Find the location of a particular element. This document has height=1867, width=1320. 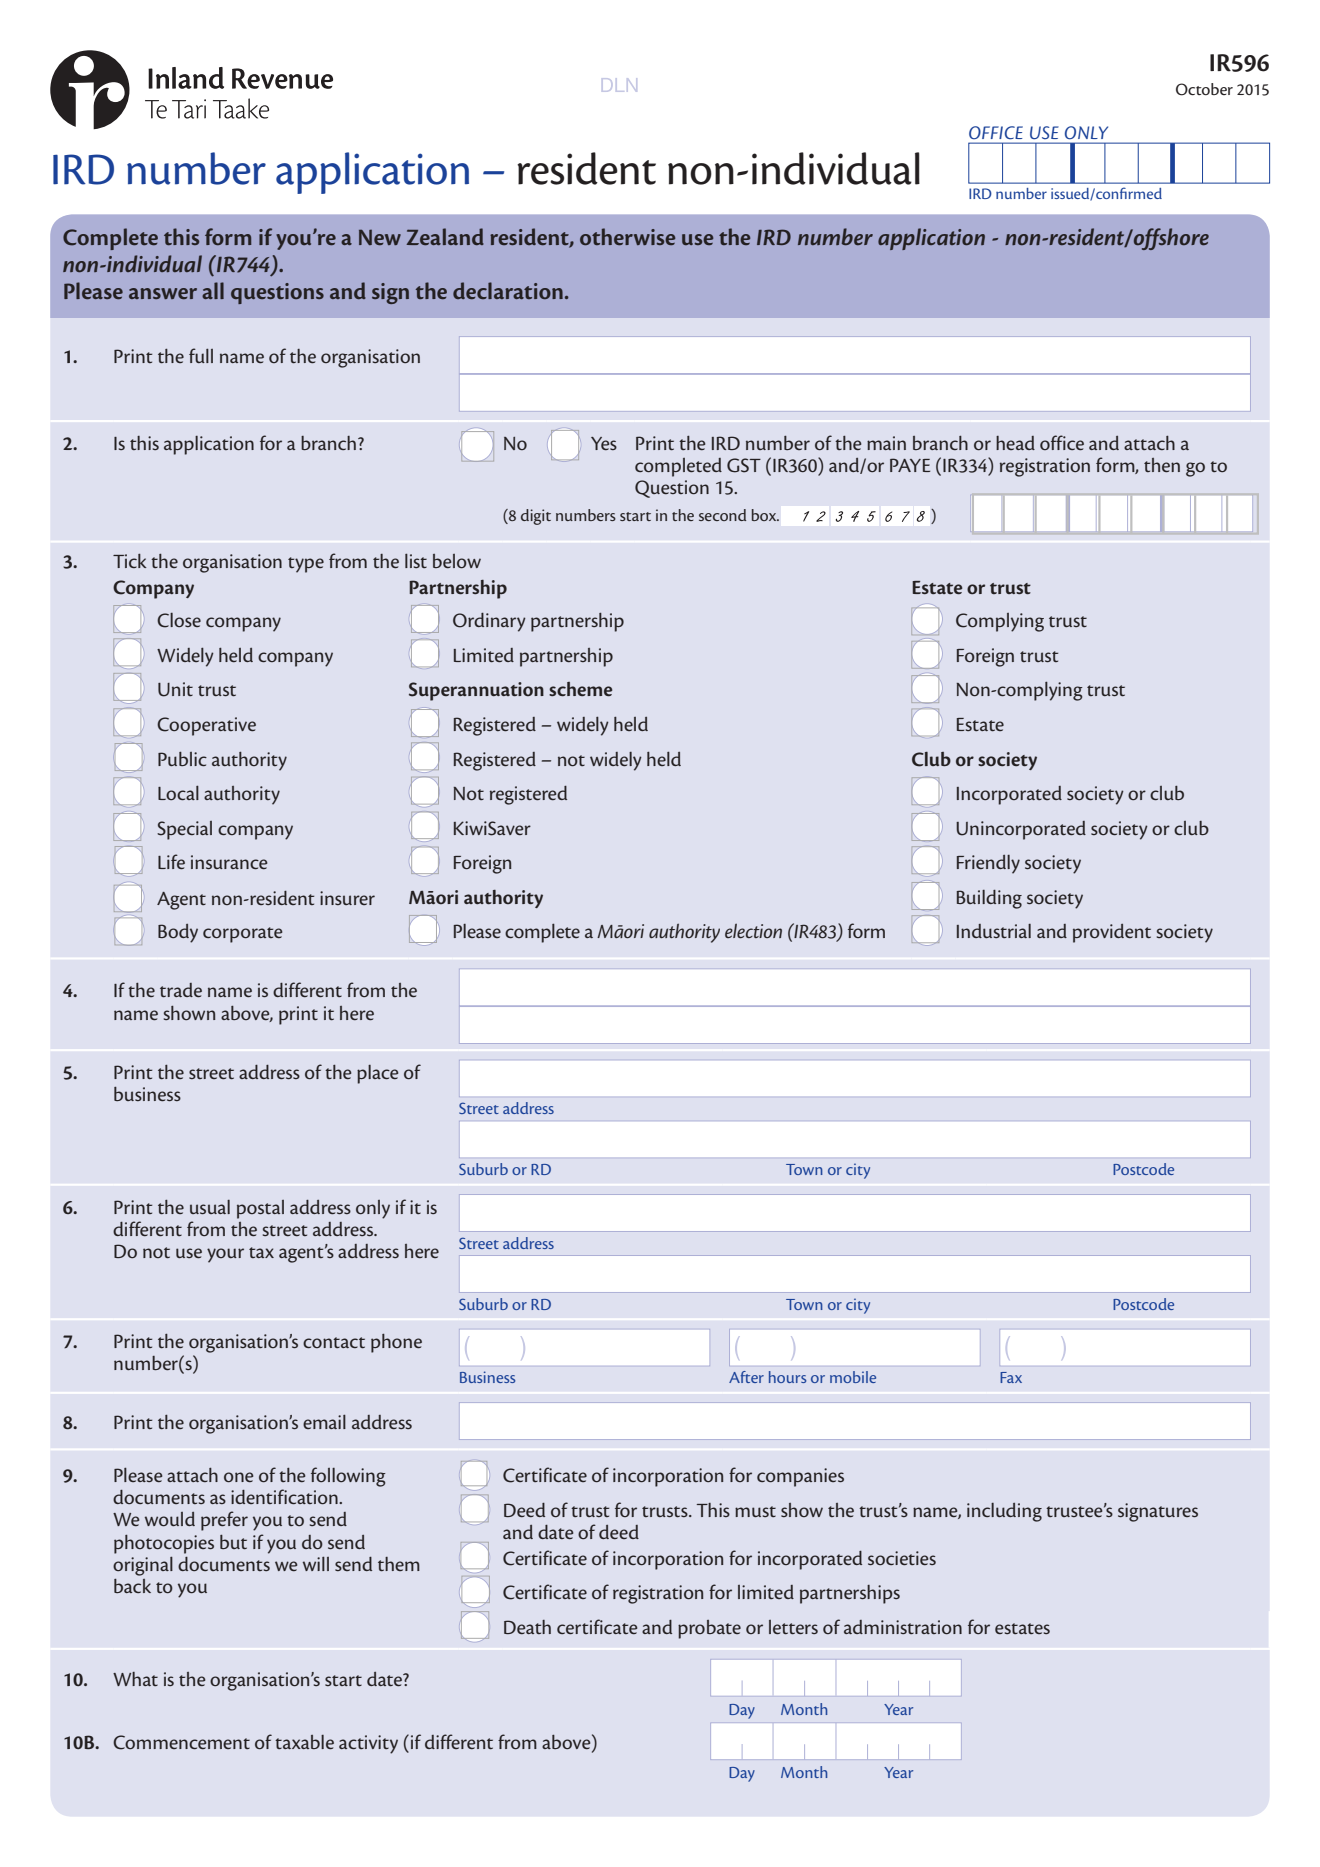

After is located at coordinates (746, 1377).
